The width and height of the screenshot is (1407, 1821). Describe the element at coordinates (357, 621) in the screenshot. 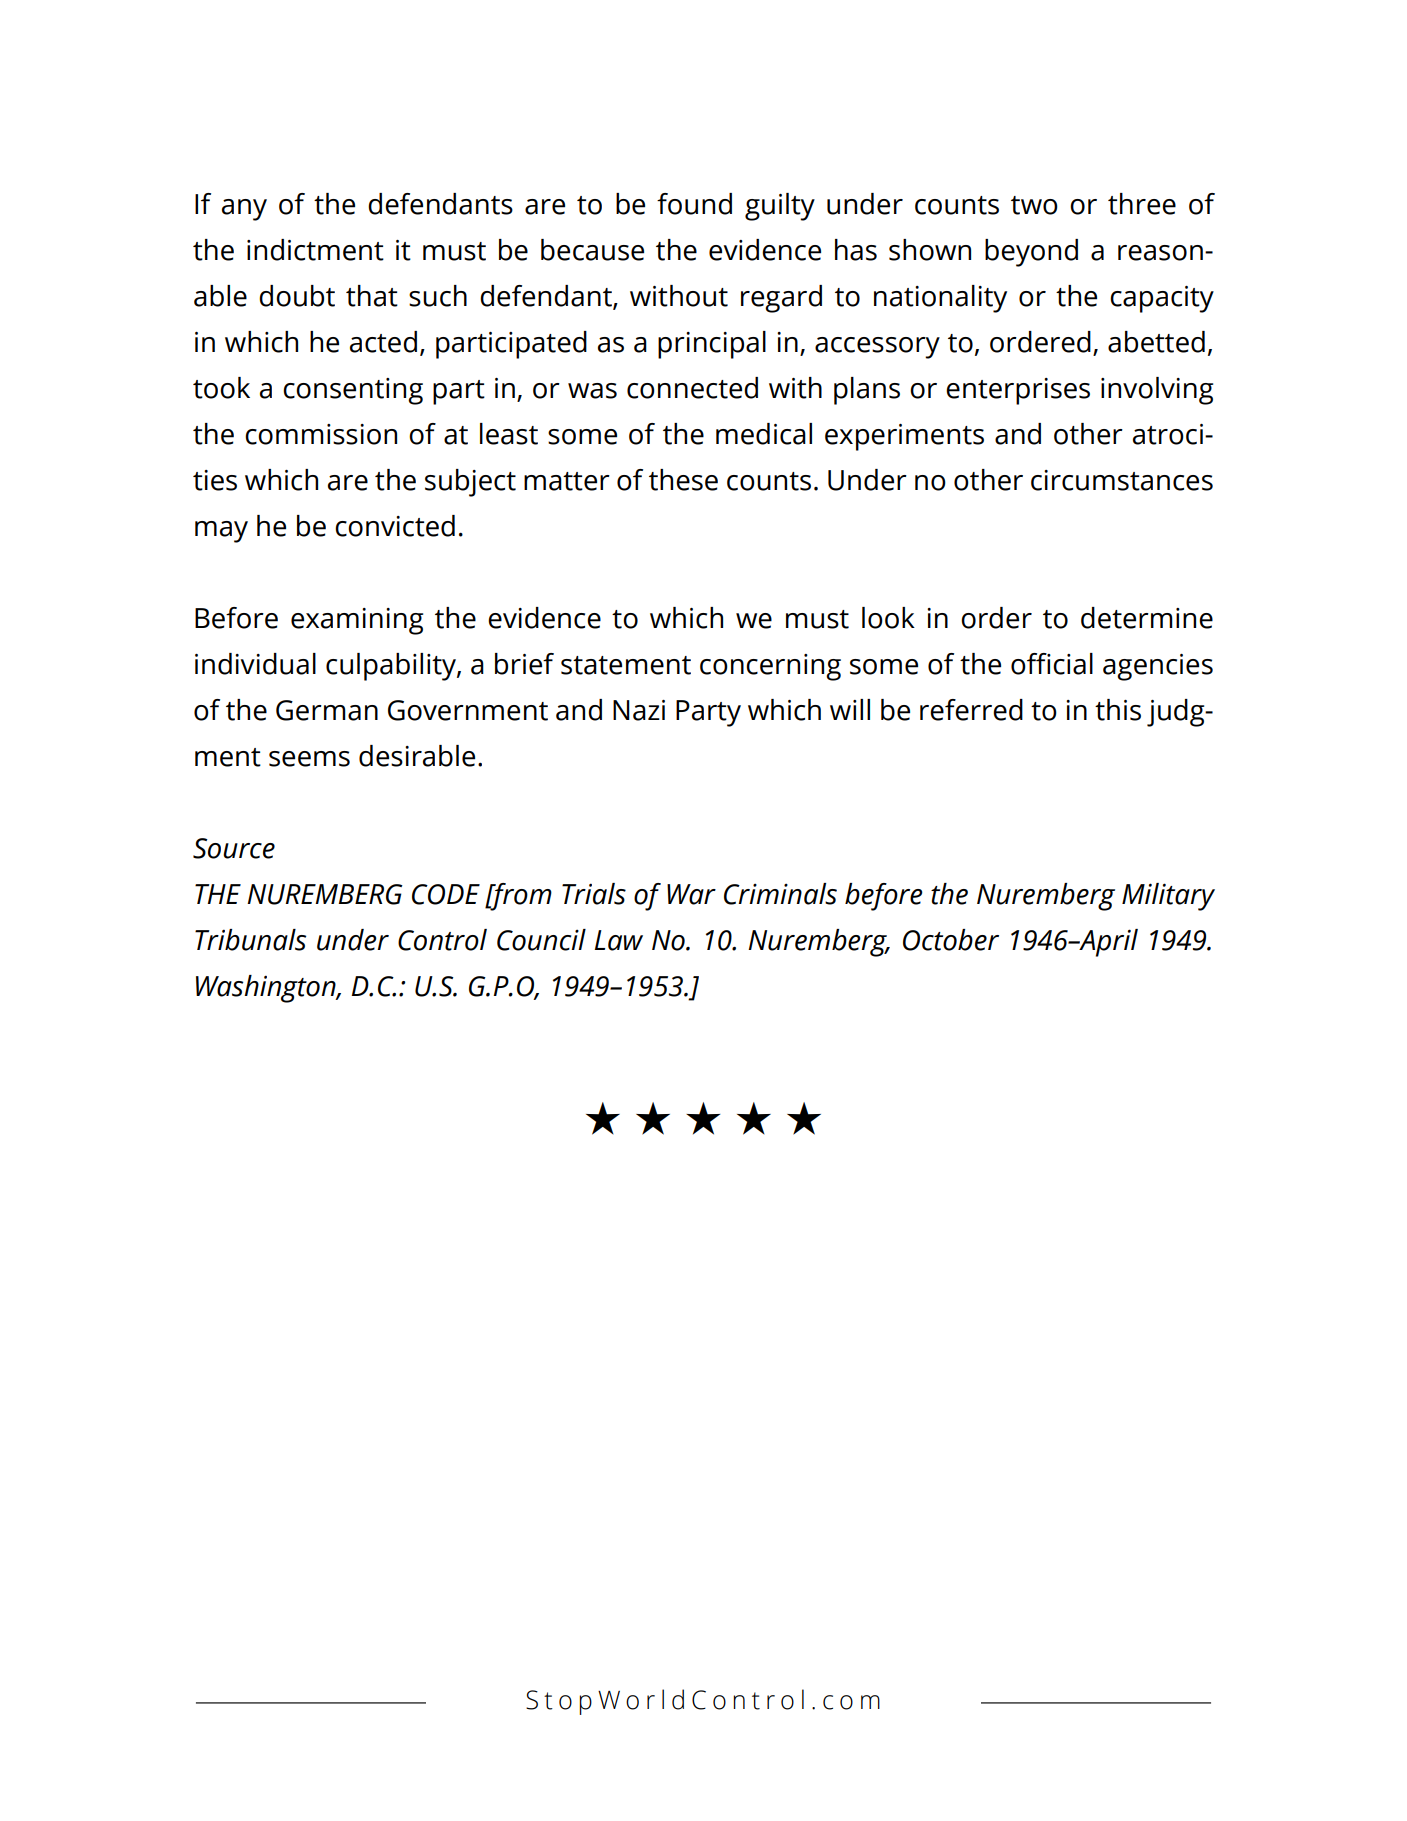

I see `examining` at that location.
